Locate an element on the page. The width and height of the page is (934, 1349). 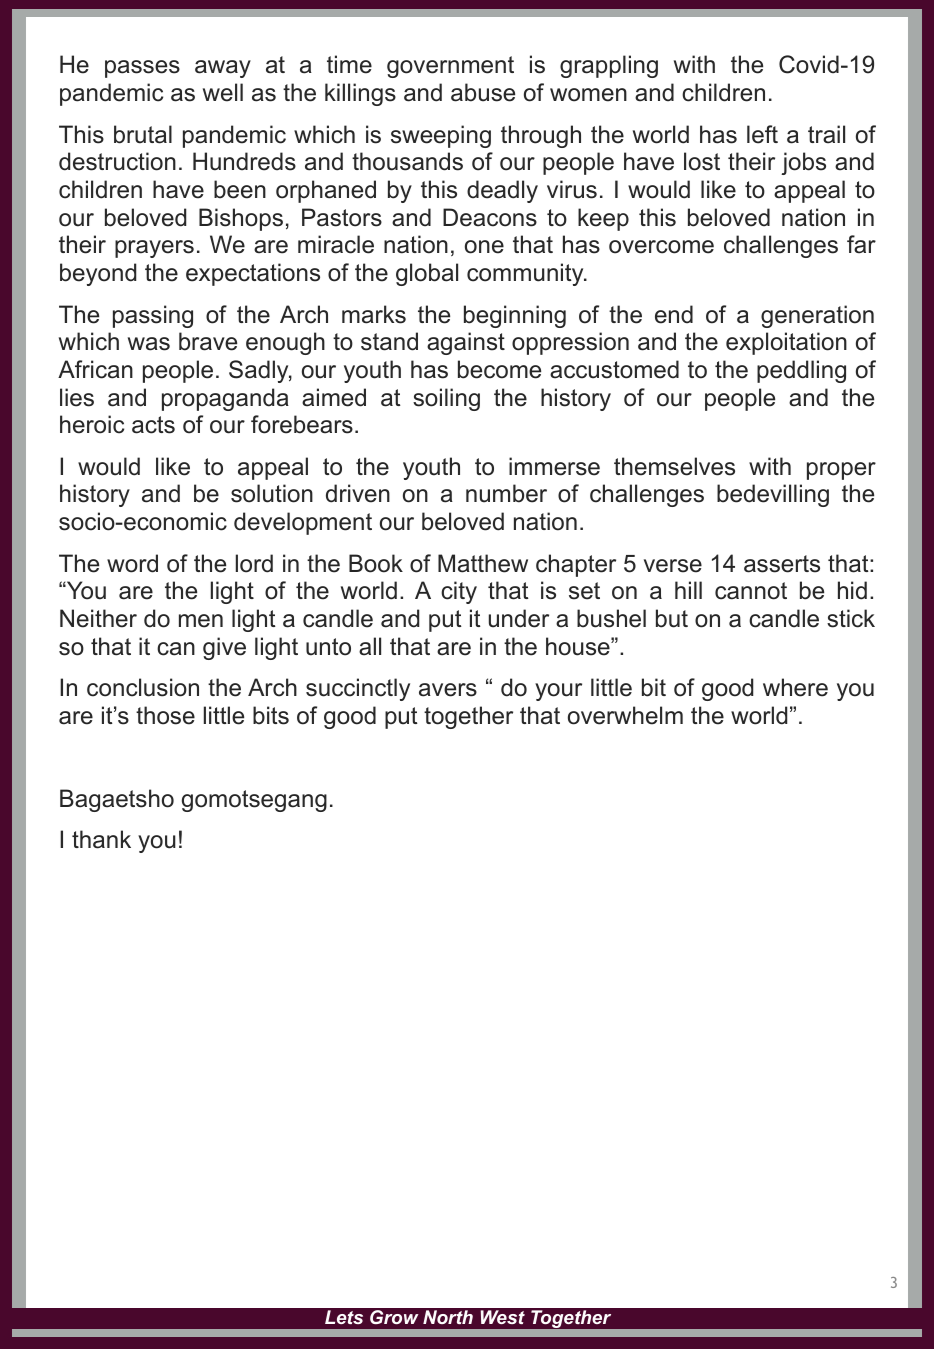
left is located at coordinates (762, 134).
